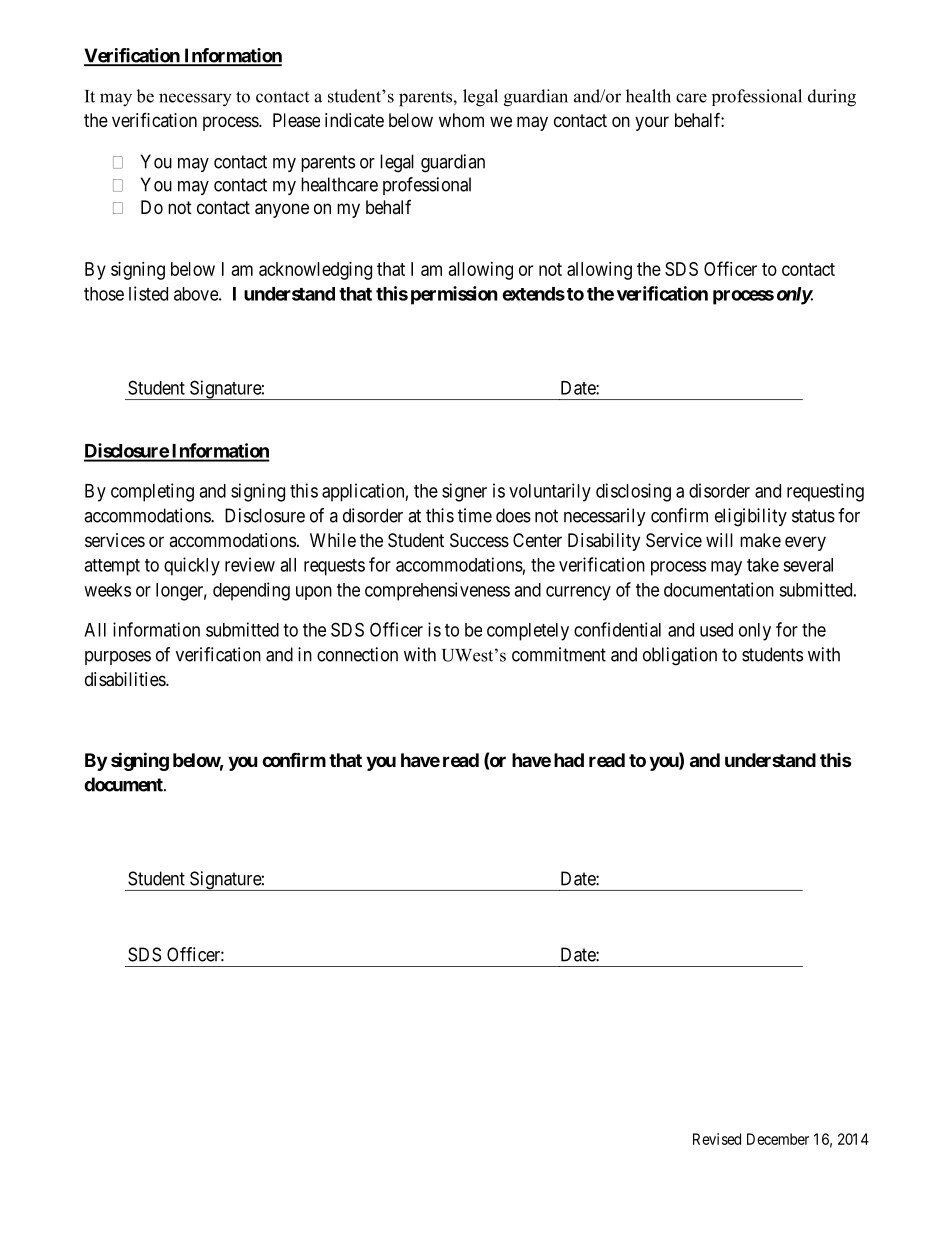 The width and height of the document is (952, 1233). Describe the element at coordinates (126, 679) in the document. I see `disabilities` at that location.
